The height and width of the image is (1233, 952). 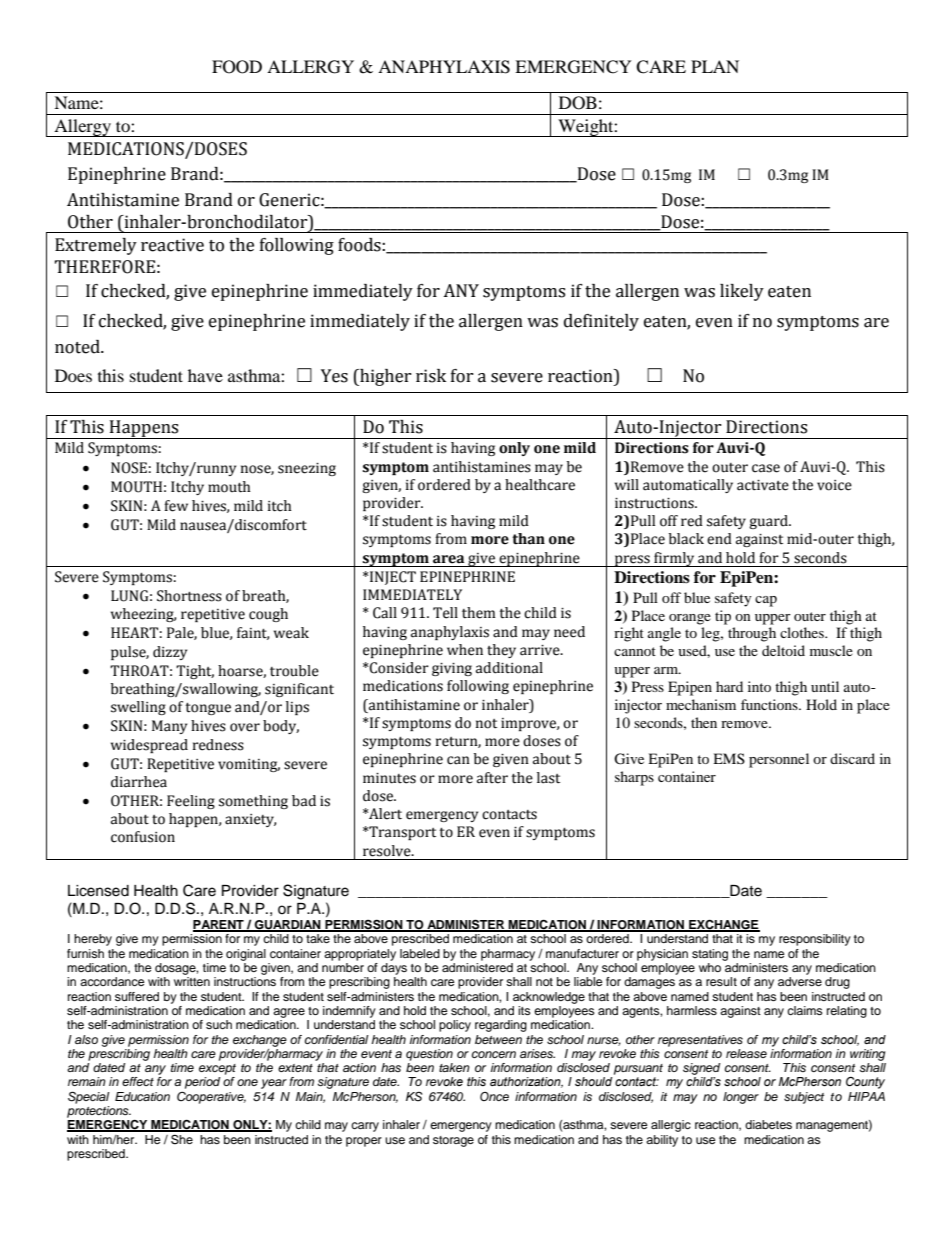 I want to click on resolve, so click(x=388, y=851).
